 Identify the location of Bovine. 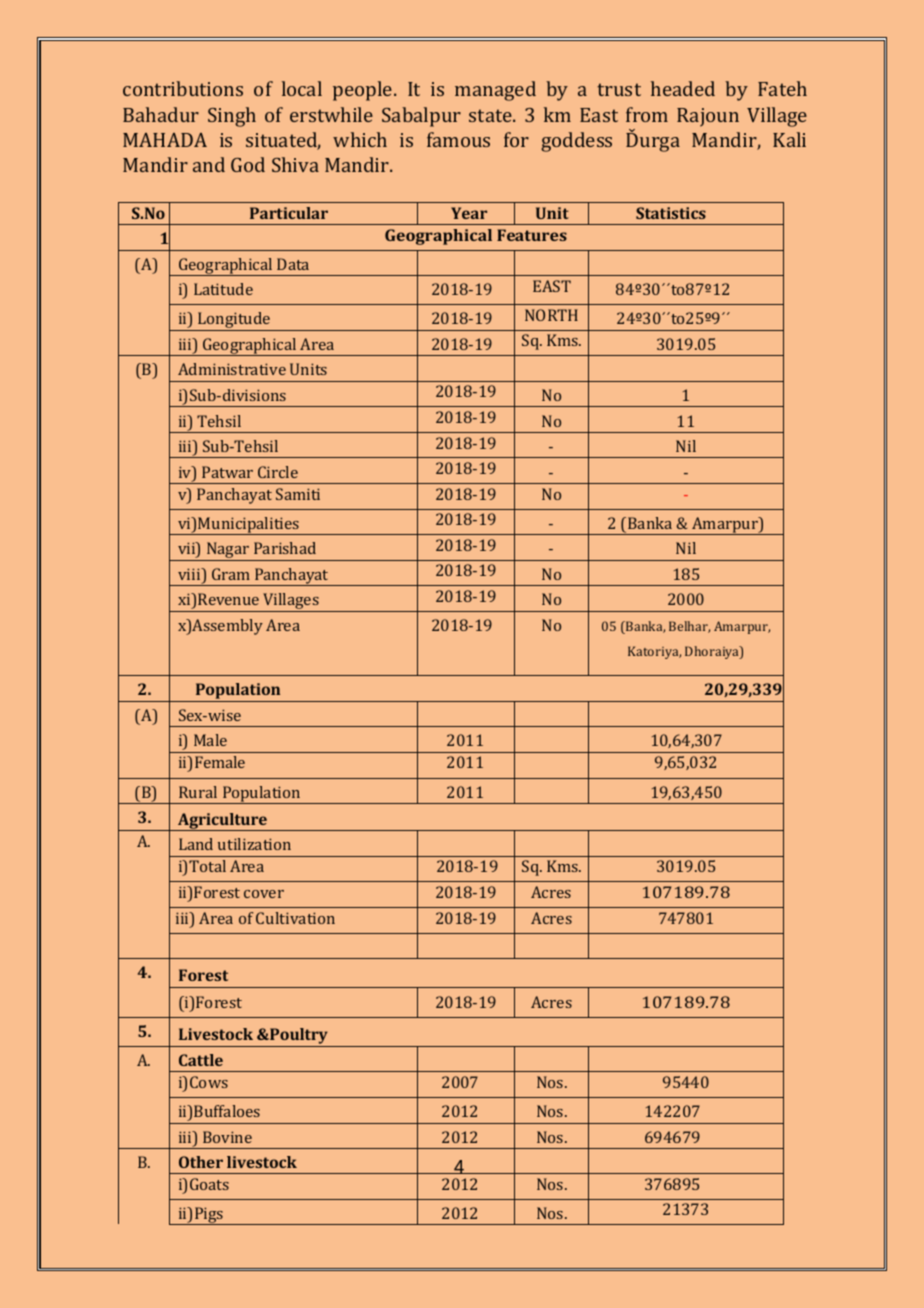
(227, 1137).
